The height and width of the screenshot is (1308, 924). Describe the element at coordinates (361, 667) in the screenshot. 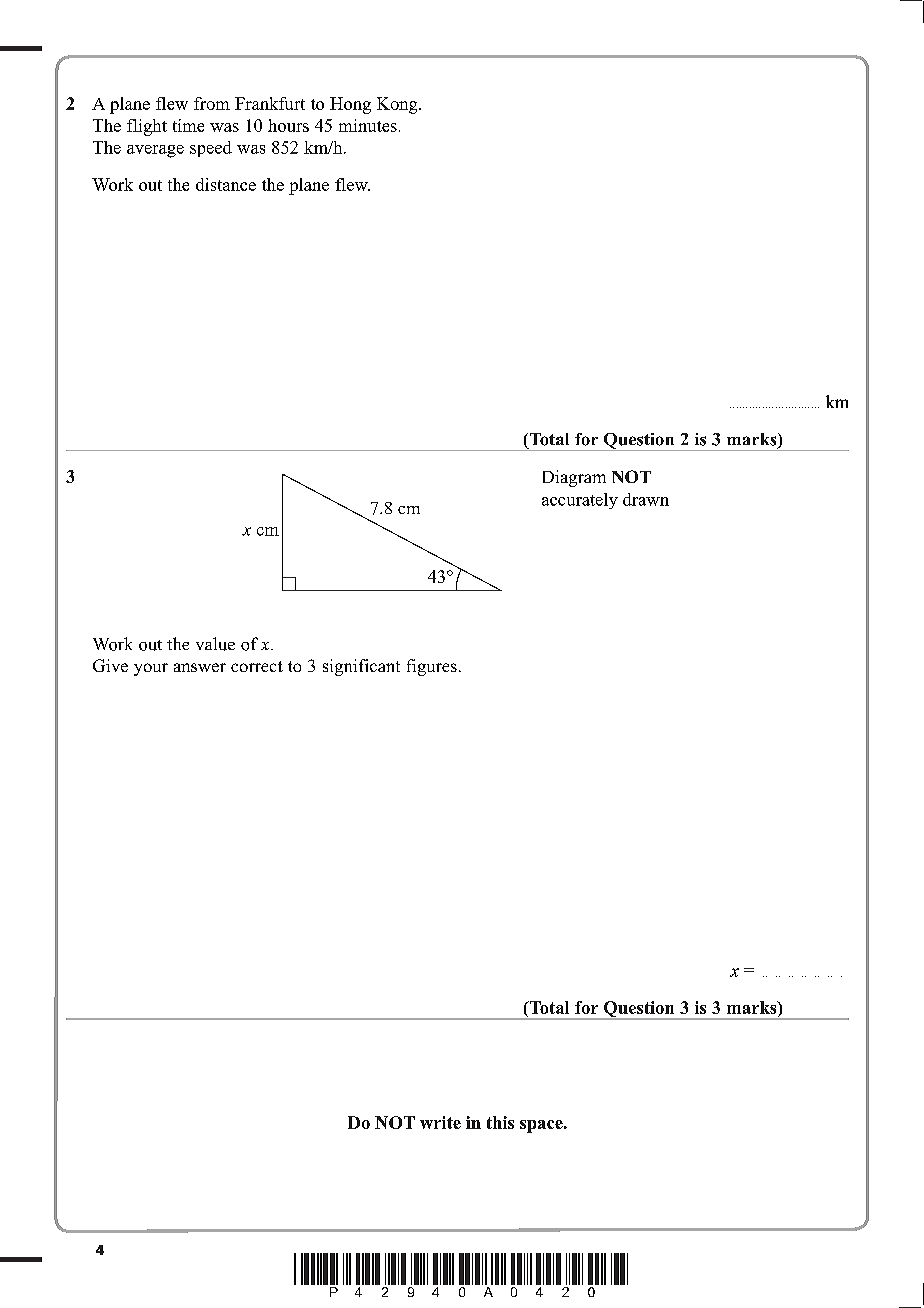

I see `significant` at that location.
